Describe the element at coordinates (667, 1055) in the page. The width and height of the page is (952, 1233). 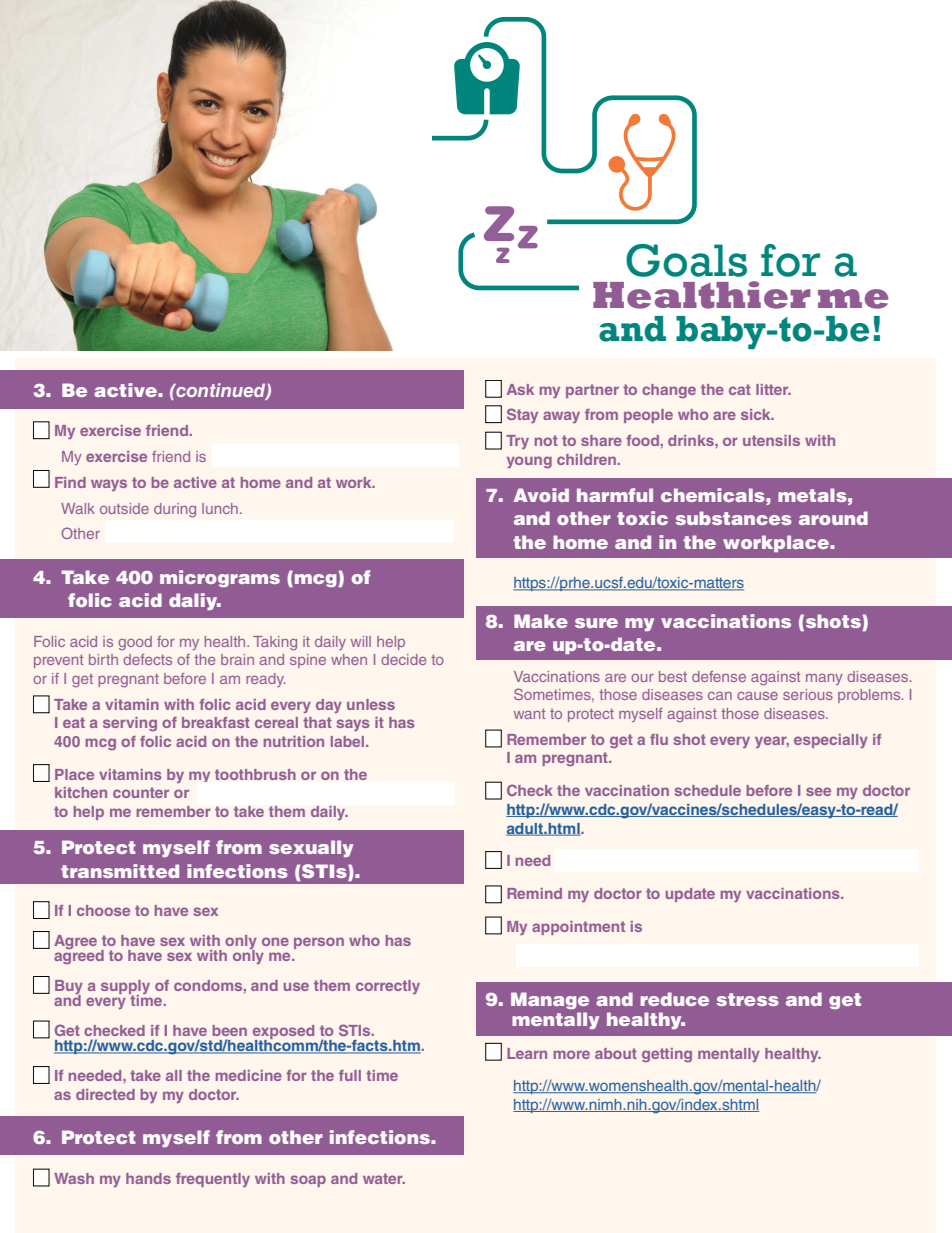
I see `getting` at that location.
